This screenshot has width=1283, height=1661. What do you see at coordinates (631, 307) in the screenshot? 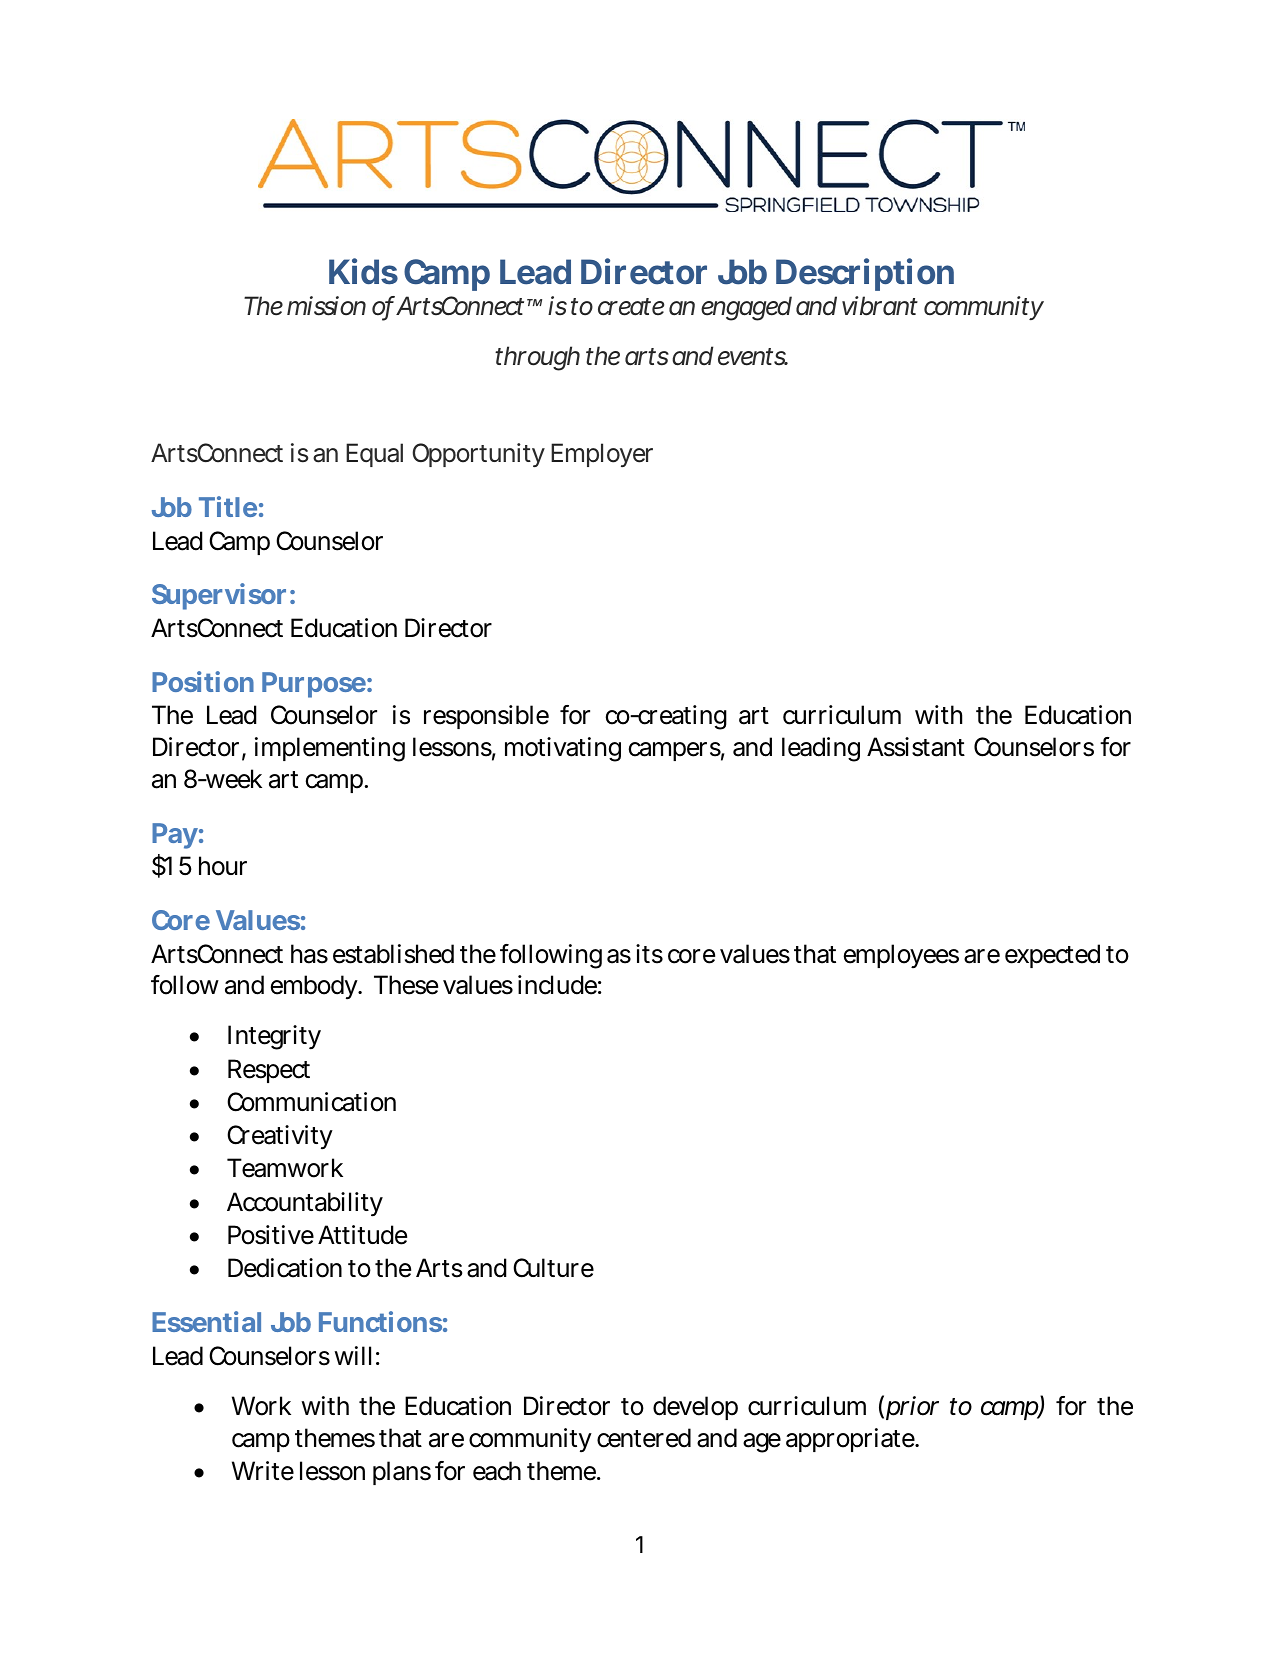
I see `create` at bounding box center [631, 307].
